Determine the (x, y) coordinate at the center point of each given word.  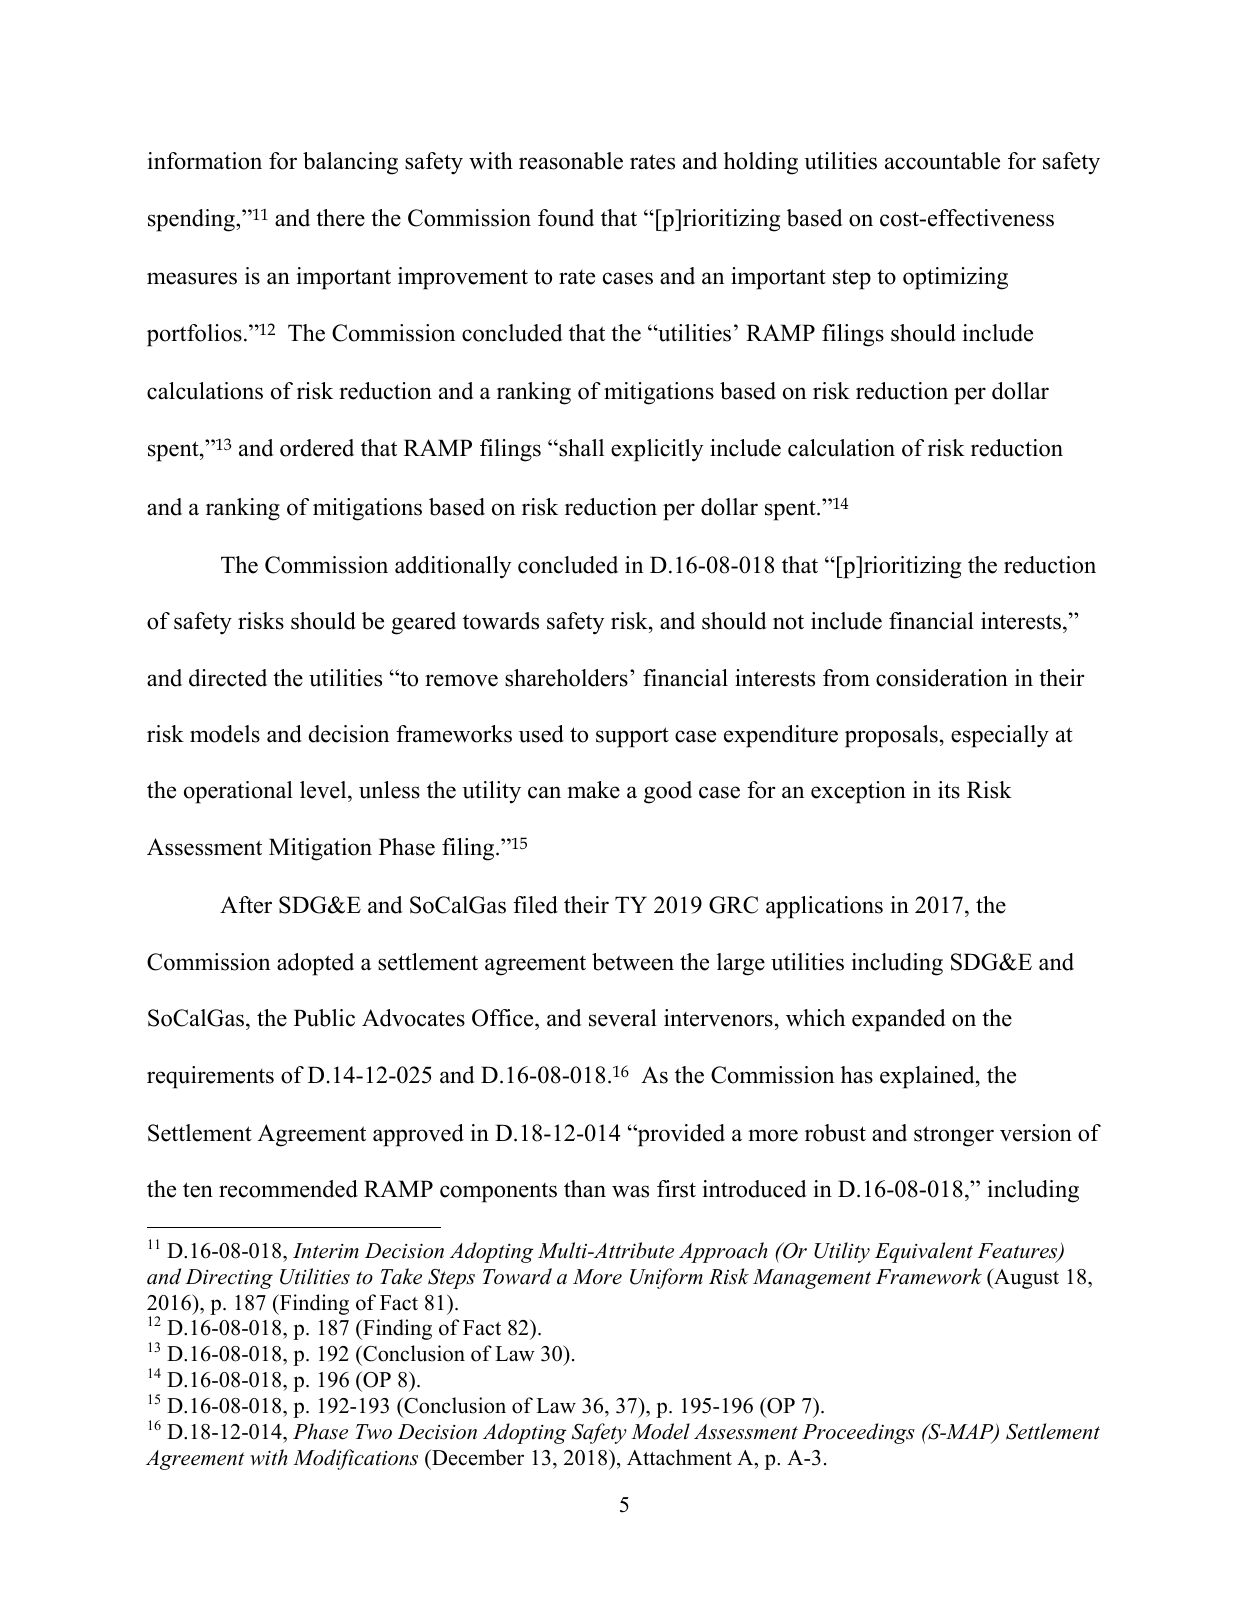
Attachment (679, 1457)
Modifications (355, 1459)
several (623, 1018)
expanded (899, 1020)
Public (324, 1018)
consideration (942, 678)
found (566, 218)
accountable (942, 161)
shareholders (566, 678)
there (340, 218)
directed (228, 678)
